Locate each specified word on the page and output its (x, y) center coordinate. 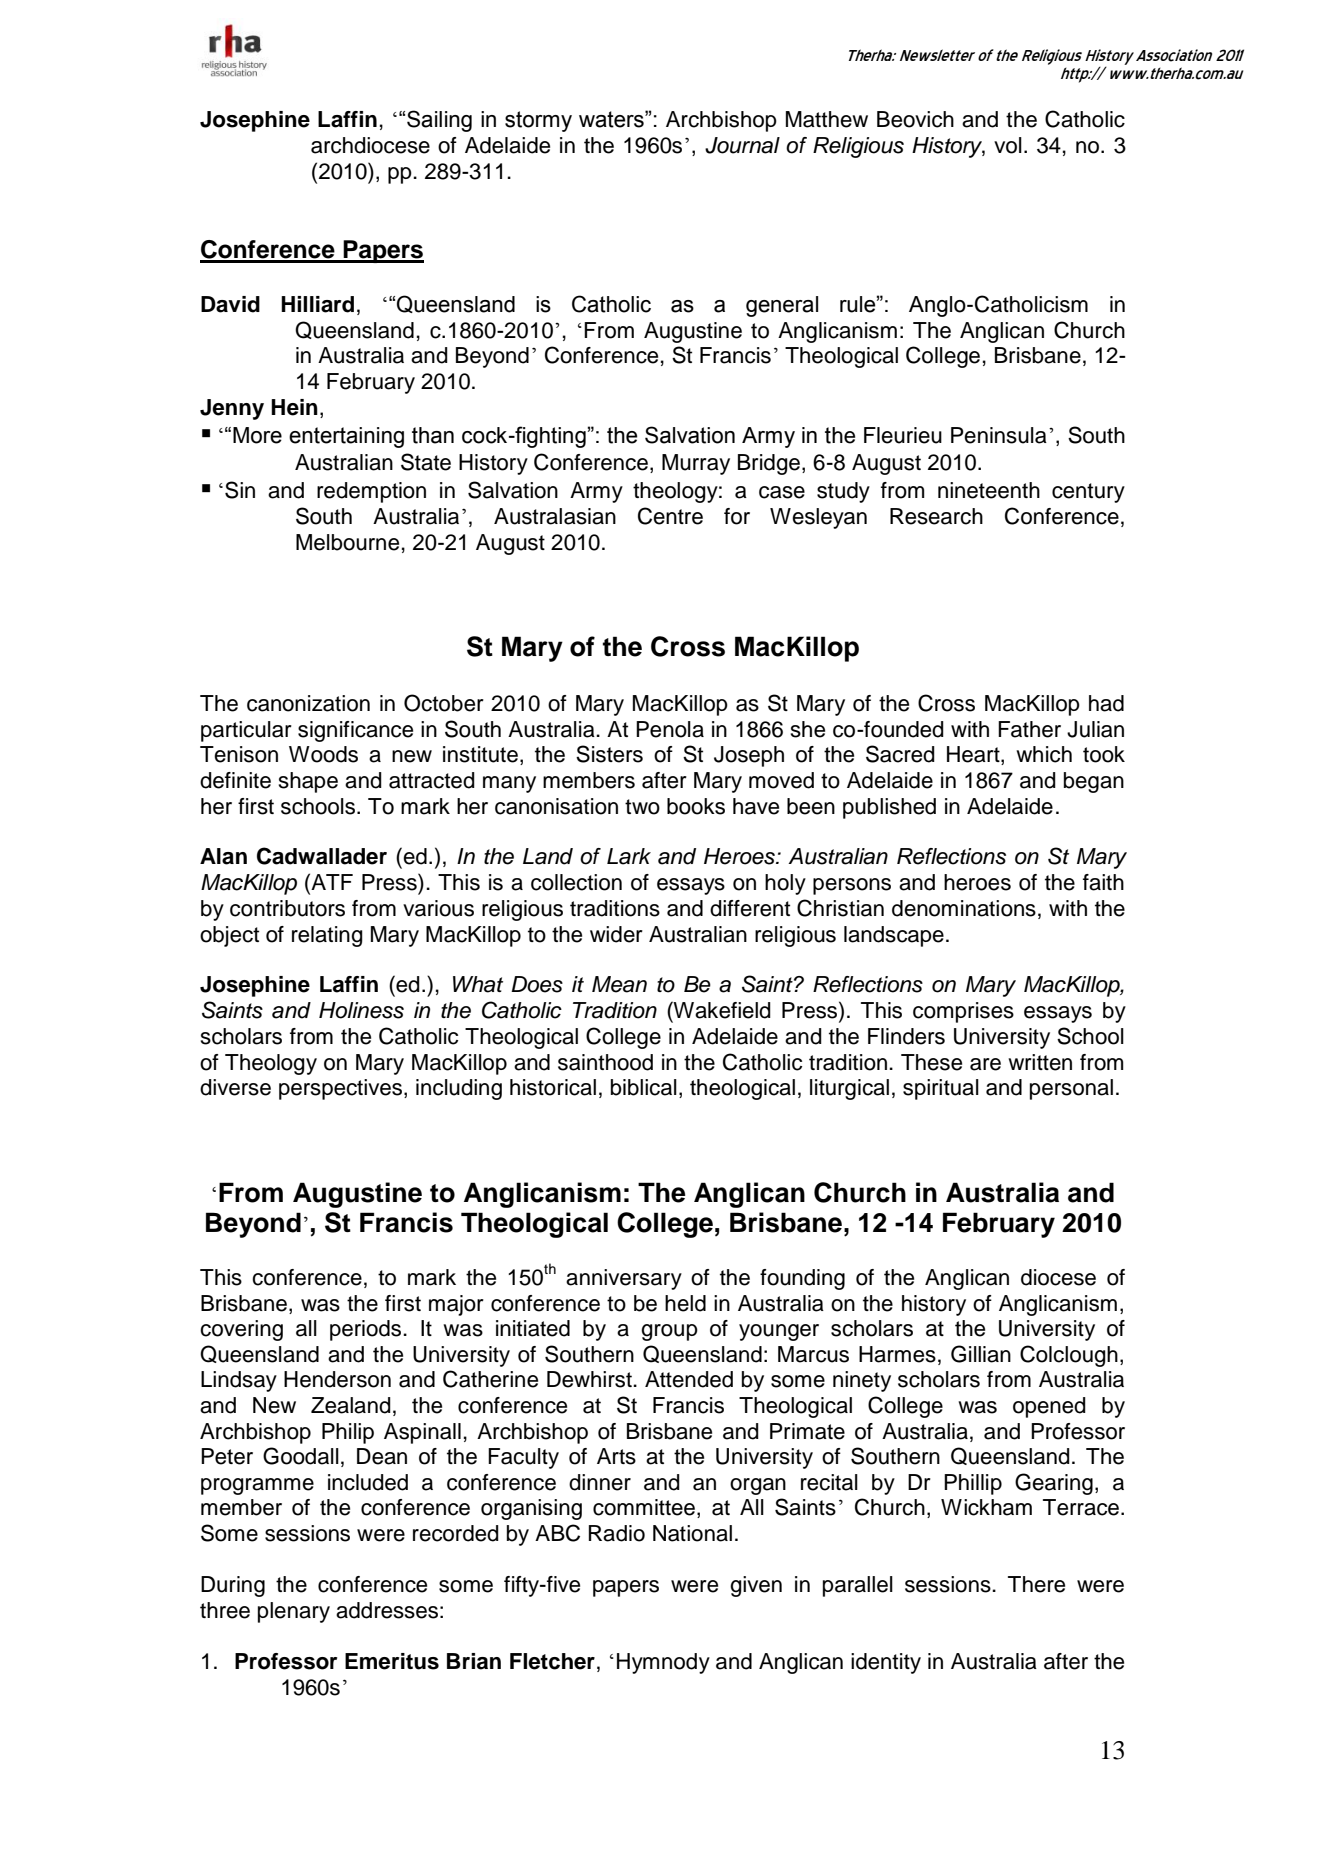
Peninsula (999, 435)
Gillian (981, 1354)
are (985, 1064)
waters (612, 119)
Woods (323, 754)
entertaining (346, 437)
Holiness (361, 1010)
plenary (294, 1612)
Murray (696, 464)
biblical (644, 1087)
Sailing (439, 121)
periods (367, 1330)
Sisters (609, 754)
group (669, 1332)
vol (1008, 145)
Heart (974, 755)
